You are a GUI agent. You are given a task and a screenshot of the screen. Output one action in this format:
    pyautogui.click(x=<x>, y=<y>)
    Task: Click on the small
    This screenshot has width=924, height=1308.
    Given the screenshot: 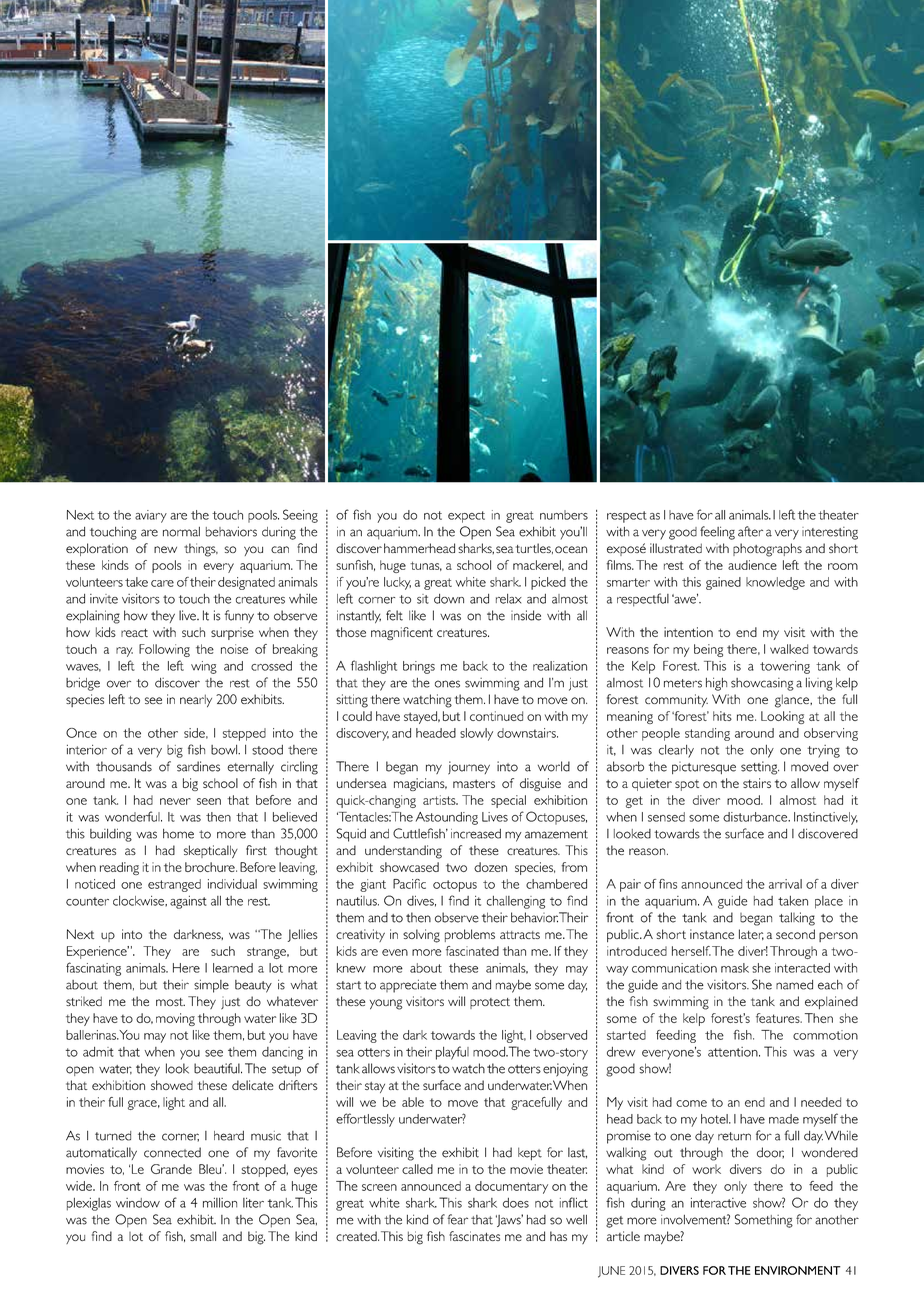 What is the action you would take?
    pyautogui.click(x=203, y=1236)
